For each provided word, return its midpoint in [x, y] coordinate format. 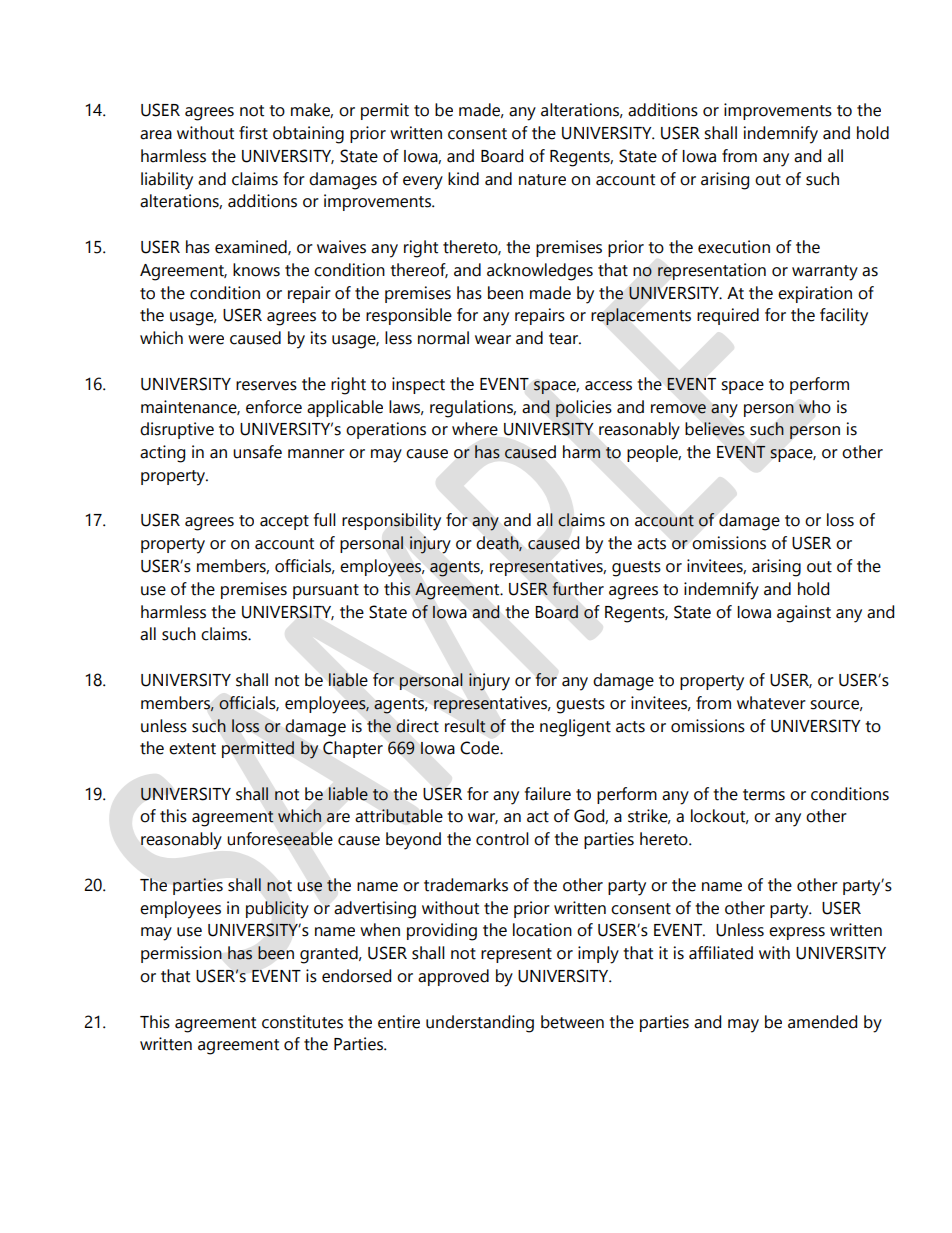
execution [734, 247]
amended [822, 1022]
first [253, 133]
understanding [480, 1024]
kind [463, 179]
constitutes [302, 1022]
